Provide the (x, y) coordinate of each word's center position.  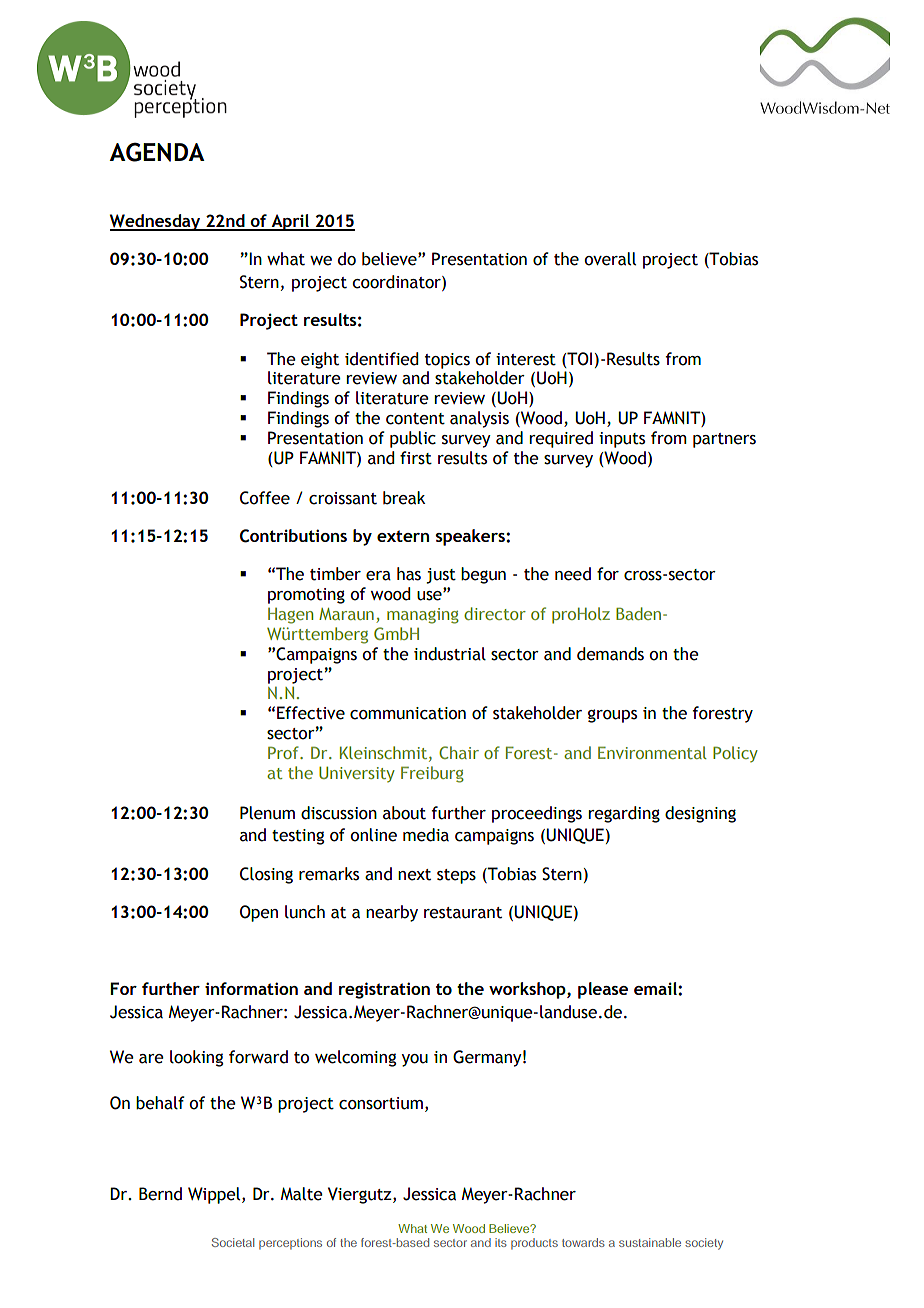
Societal (233, 1242)
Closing (266, 875)
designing (700, 814)
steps (456, 876)
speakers (471, 537)
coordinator (397, 283)
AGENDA (157, 152)
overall (610, 259)
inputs (622, 440)
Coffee (265, 498)
